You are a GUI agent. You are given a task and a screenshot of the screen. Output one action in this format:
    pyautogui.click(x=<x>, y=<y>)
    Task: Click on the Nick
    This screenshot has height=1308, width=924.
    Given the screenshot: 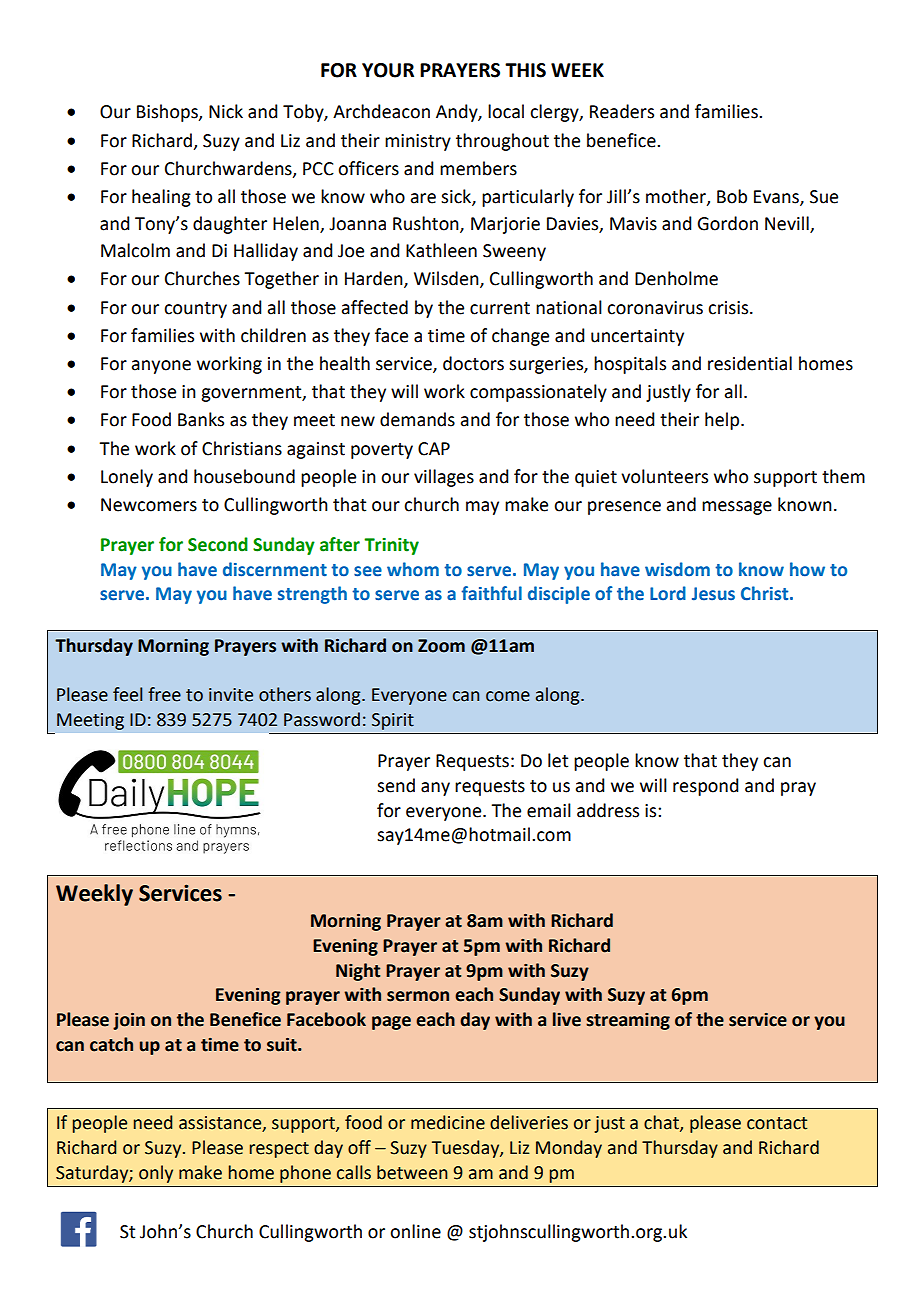 What is the action you would take?
    pyautogui.click(x=226, y=111)
